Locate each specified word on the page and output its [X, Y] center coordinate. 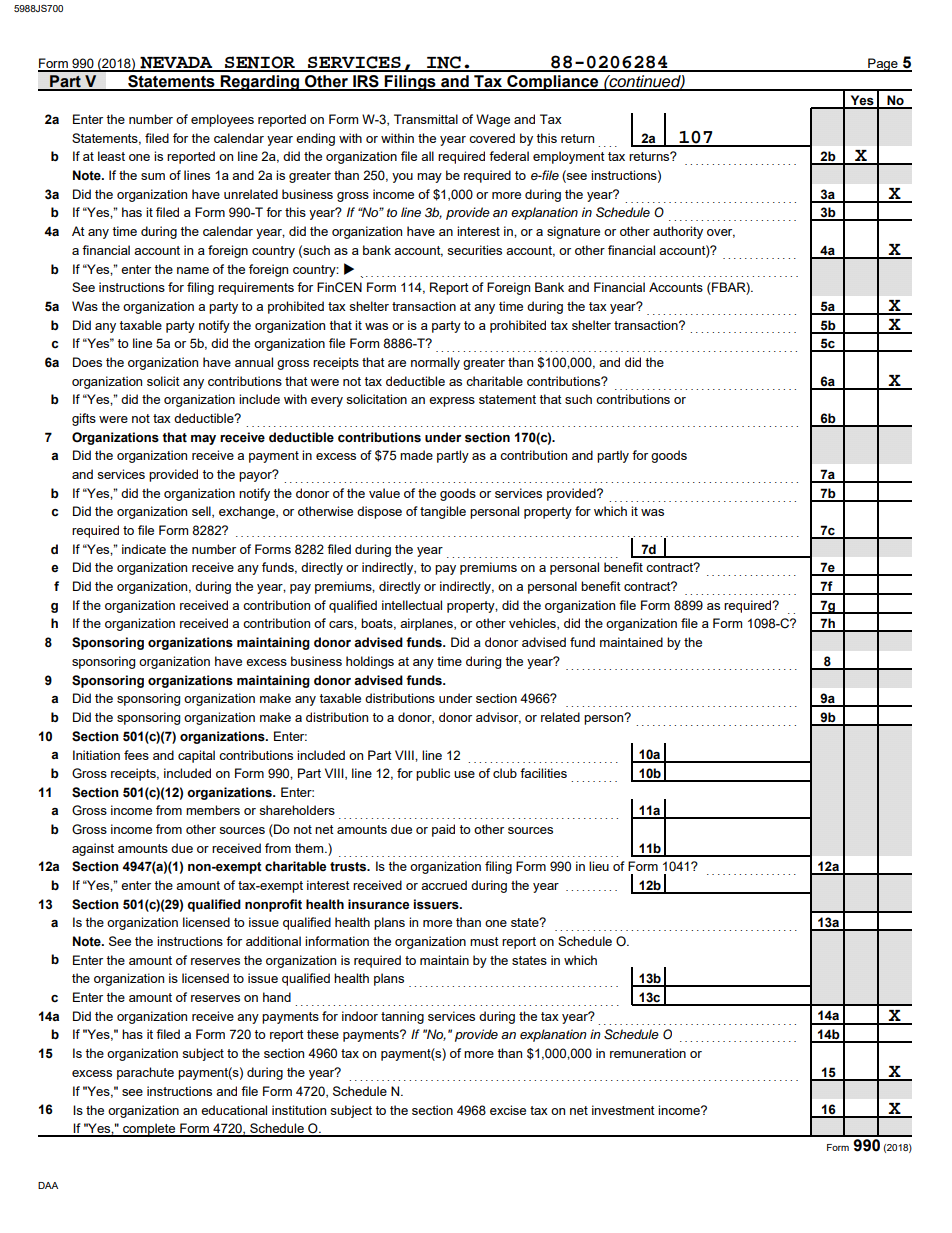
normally [435, 363]
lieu [599, 866]
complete [149, 1130]
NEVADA [176, 64]
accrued [444, 885]
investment [623, 1110]
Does [87, 362]
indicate [144, 549]
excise [508, 1110]
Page [883, 65]
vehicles [533, 624]
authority [678, 232]
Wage [493, 120]
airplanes [427, 624]
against [93, 849]
